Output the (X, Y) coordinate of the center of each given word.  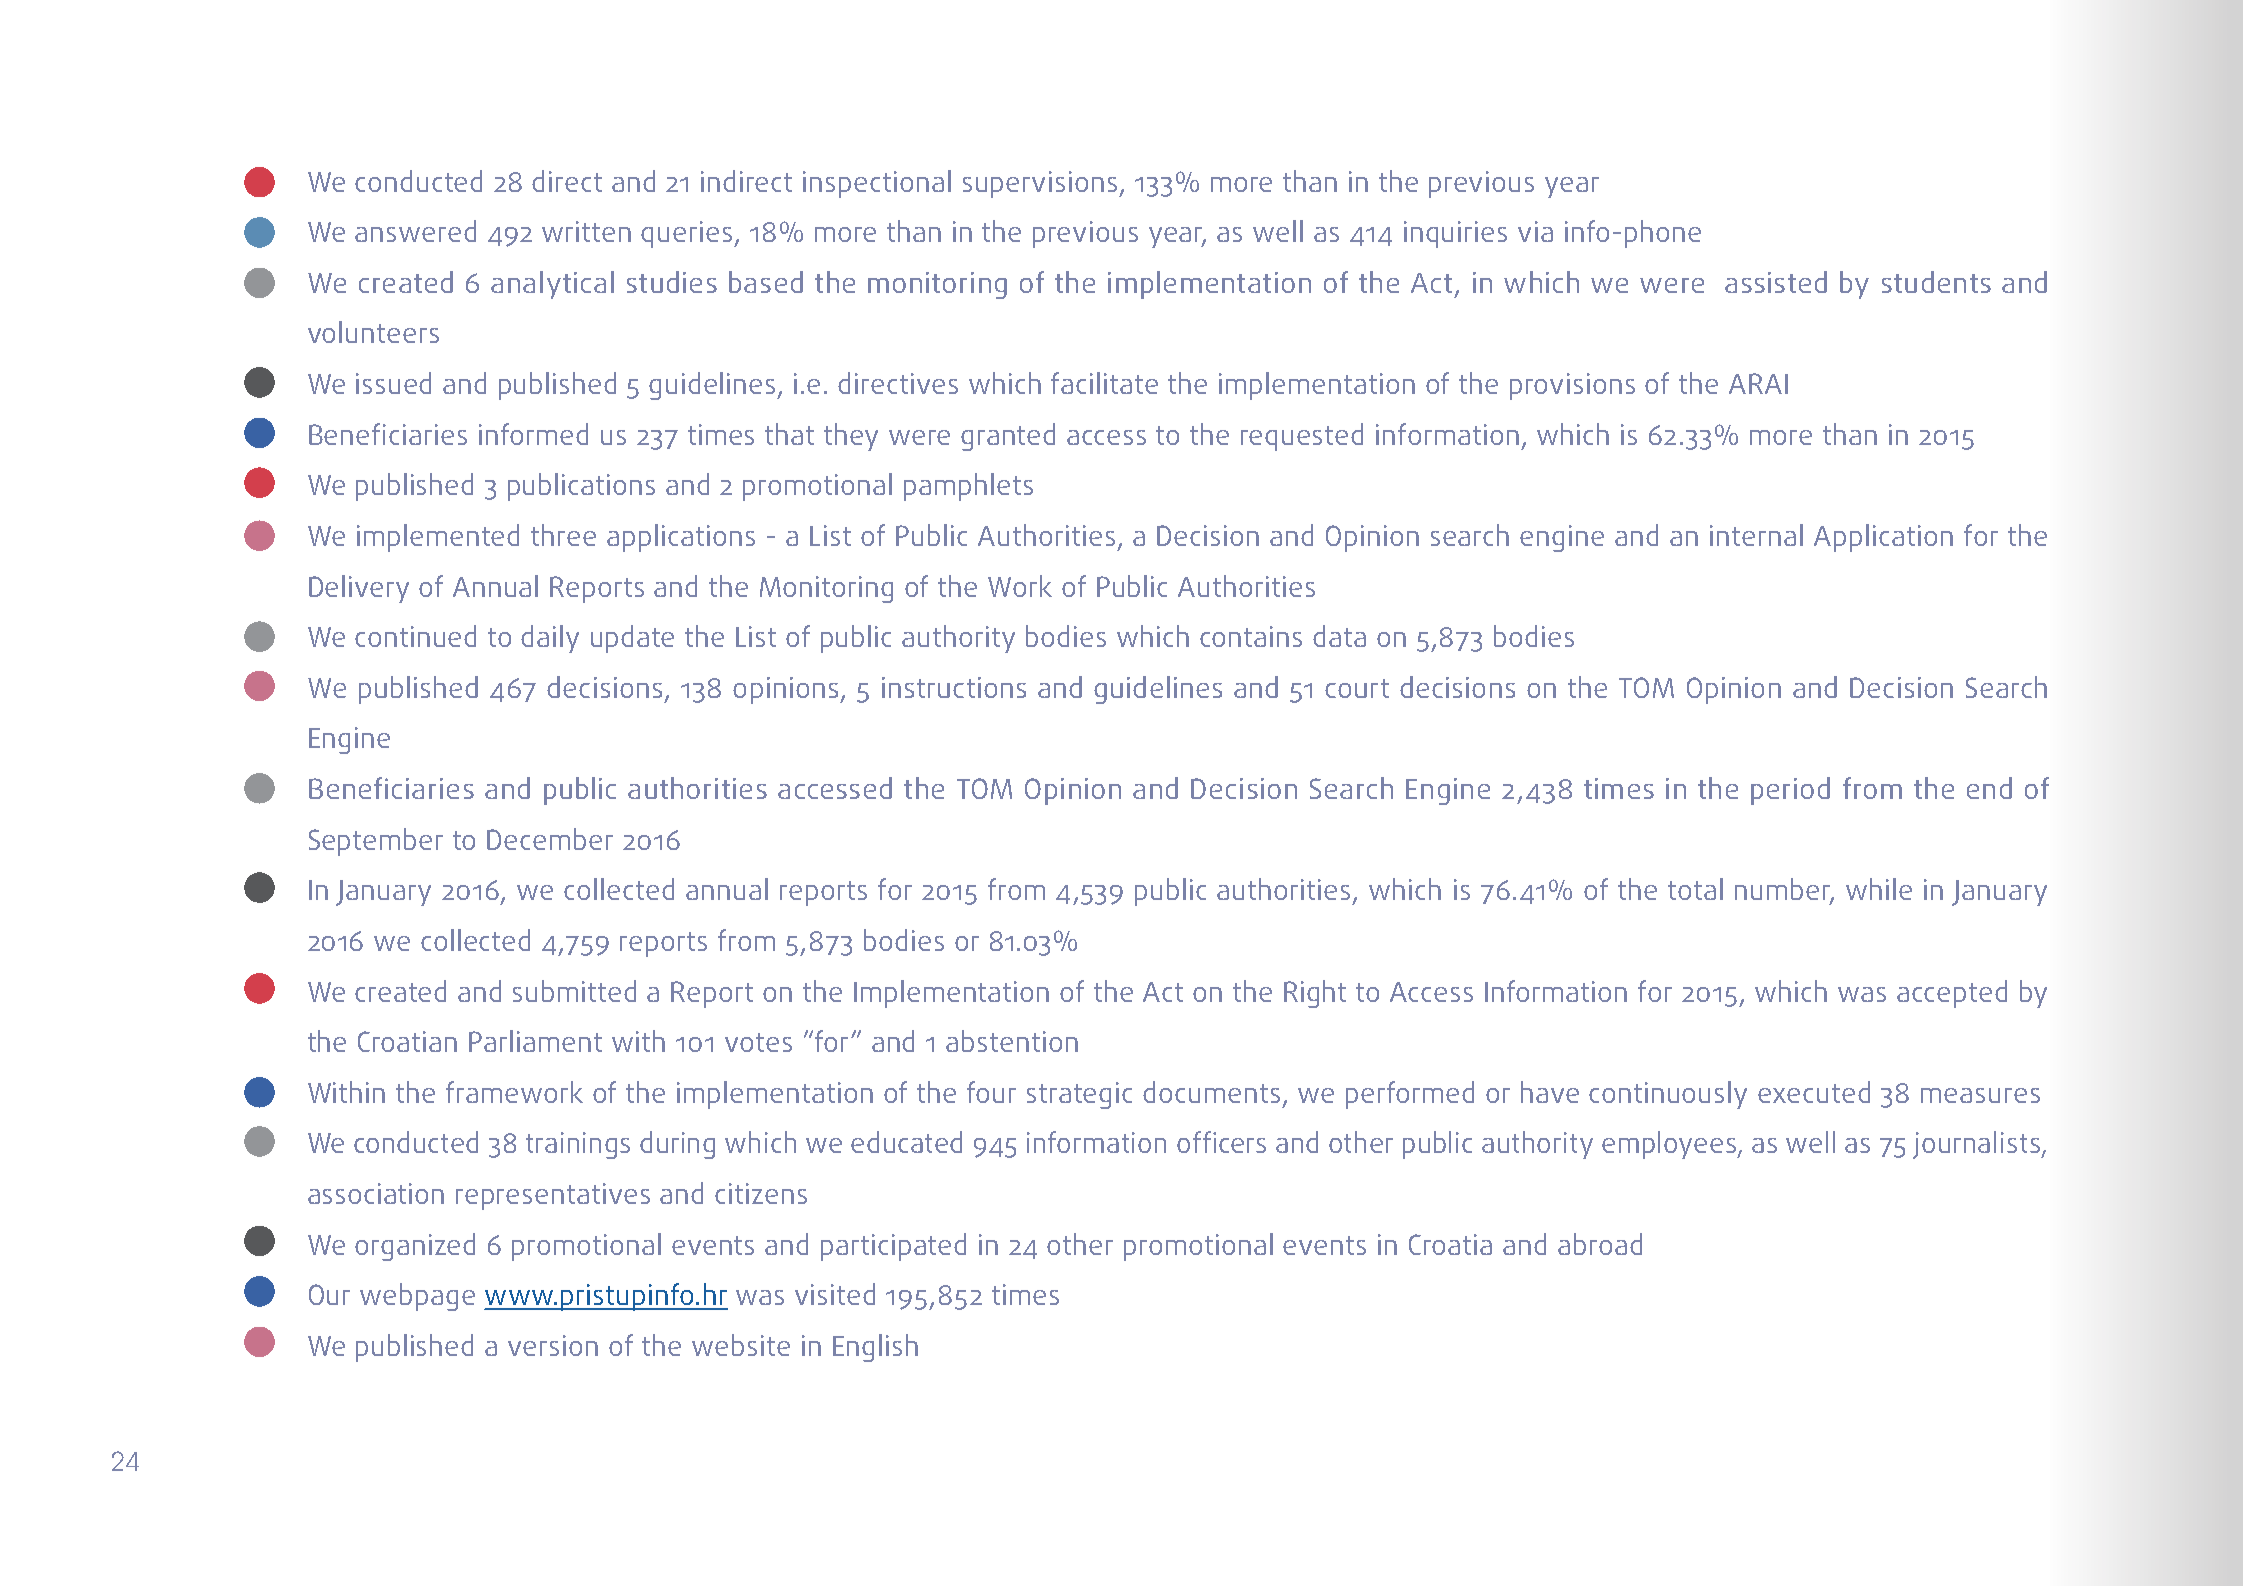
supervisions (1041, 184)
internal (1756, 535)
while (1879, 889)
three (563, 535)
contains (1251, 636)
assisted (1776, 282)
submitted (574, 991)
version (553, 1345)
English (875, 1348)
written (586, 231)
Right (1315, 994)
